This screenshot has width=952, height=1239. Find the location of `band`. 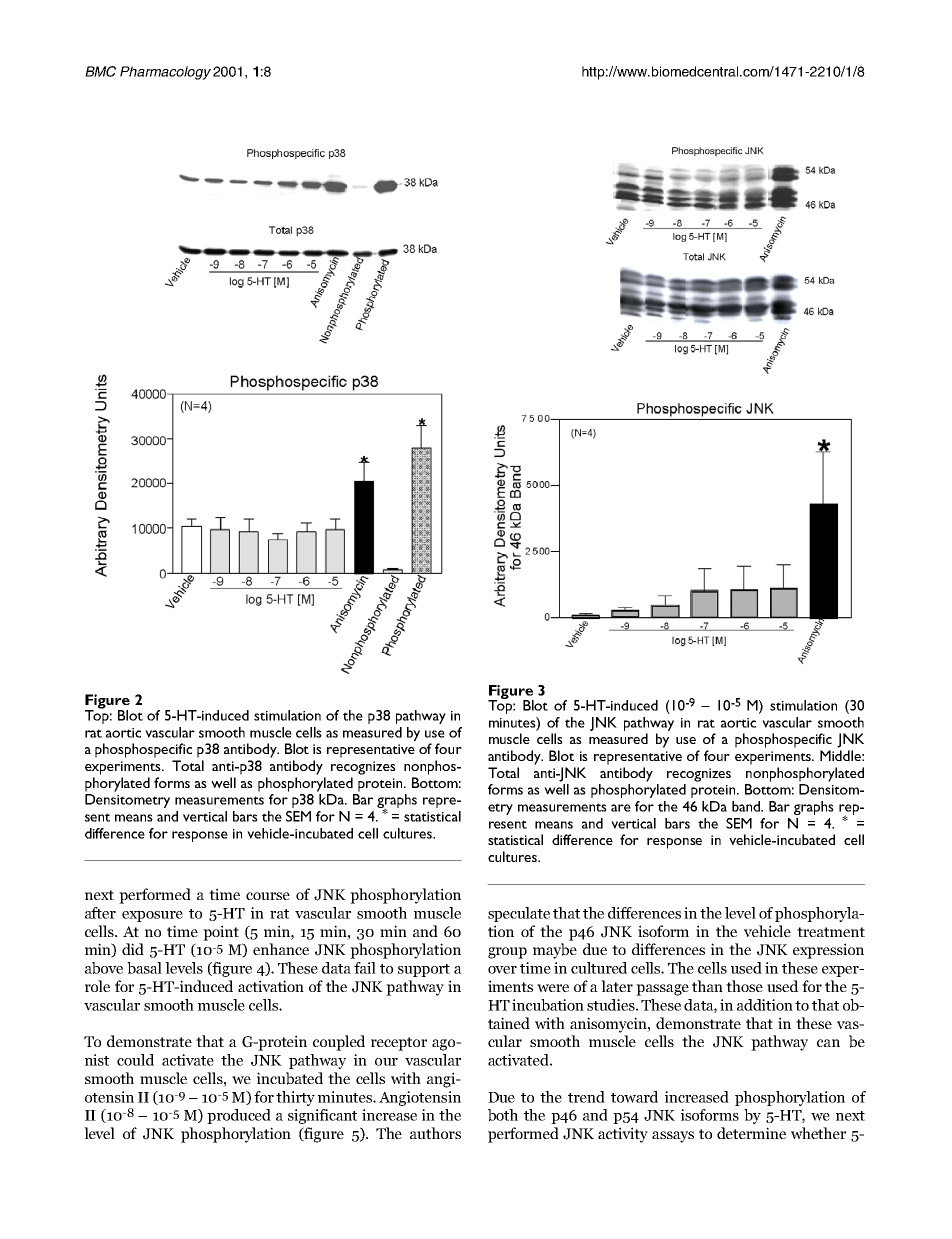

band is located at coordinates (747, 806).
